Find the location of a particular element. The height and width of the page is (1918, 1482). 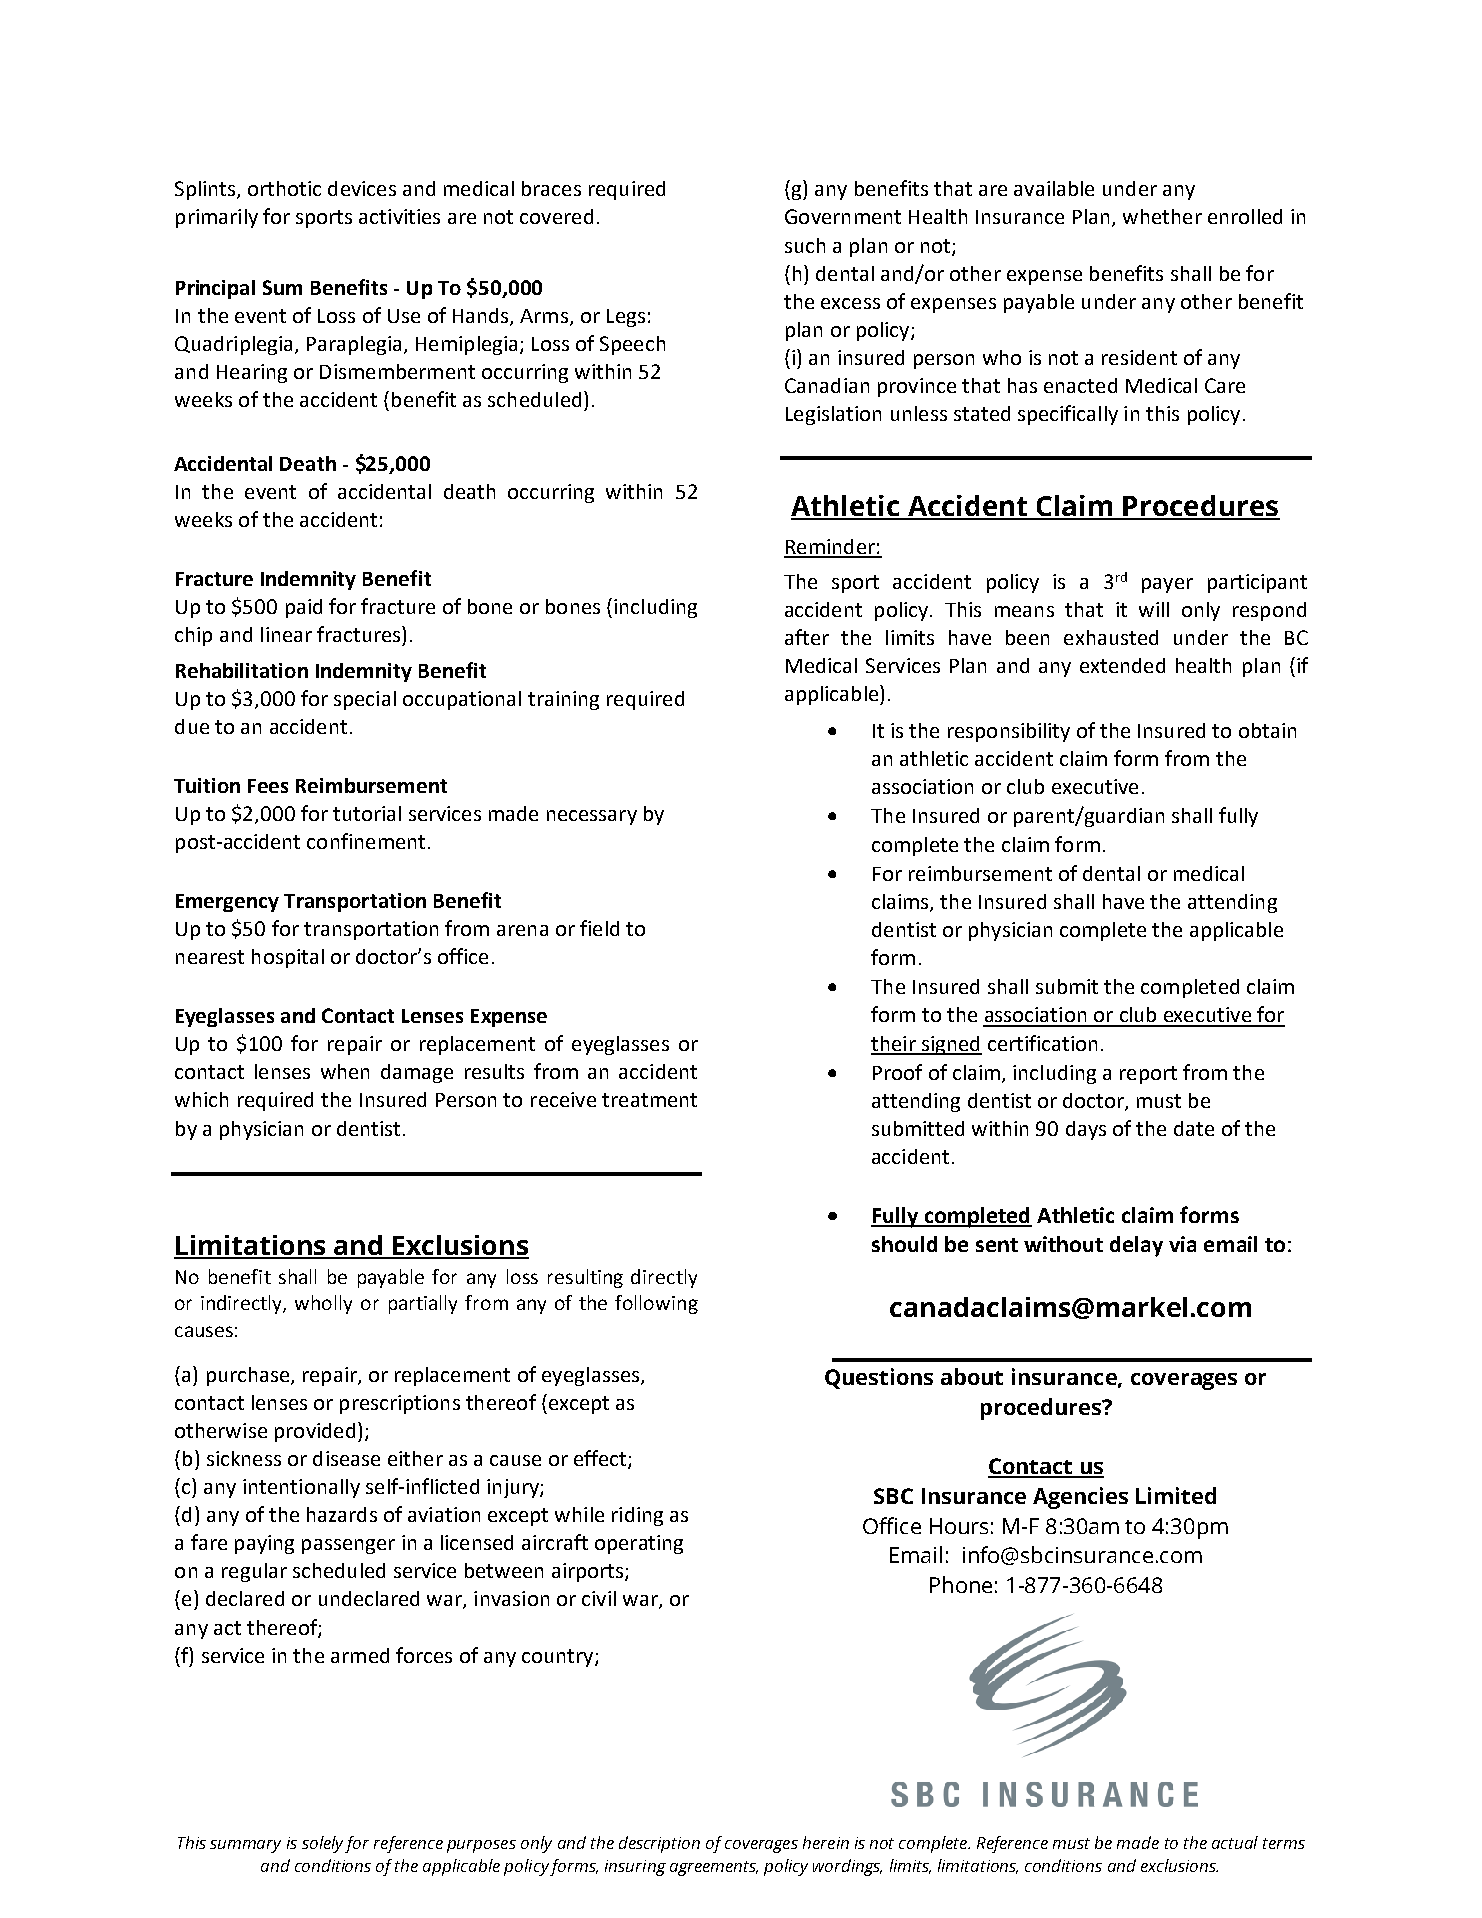

such is located at coordinates (805, 245).
